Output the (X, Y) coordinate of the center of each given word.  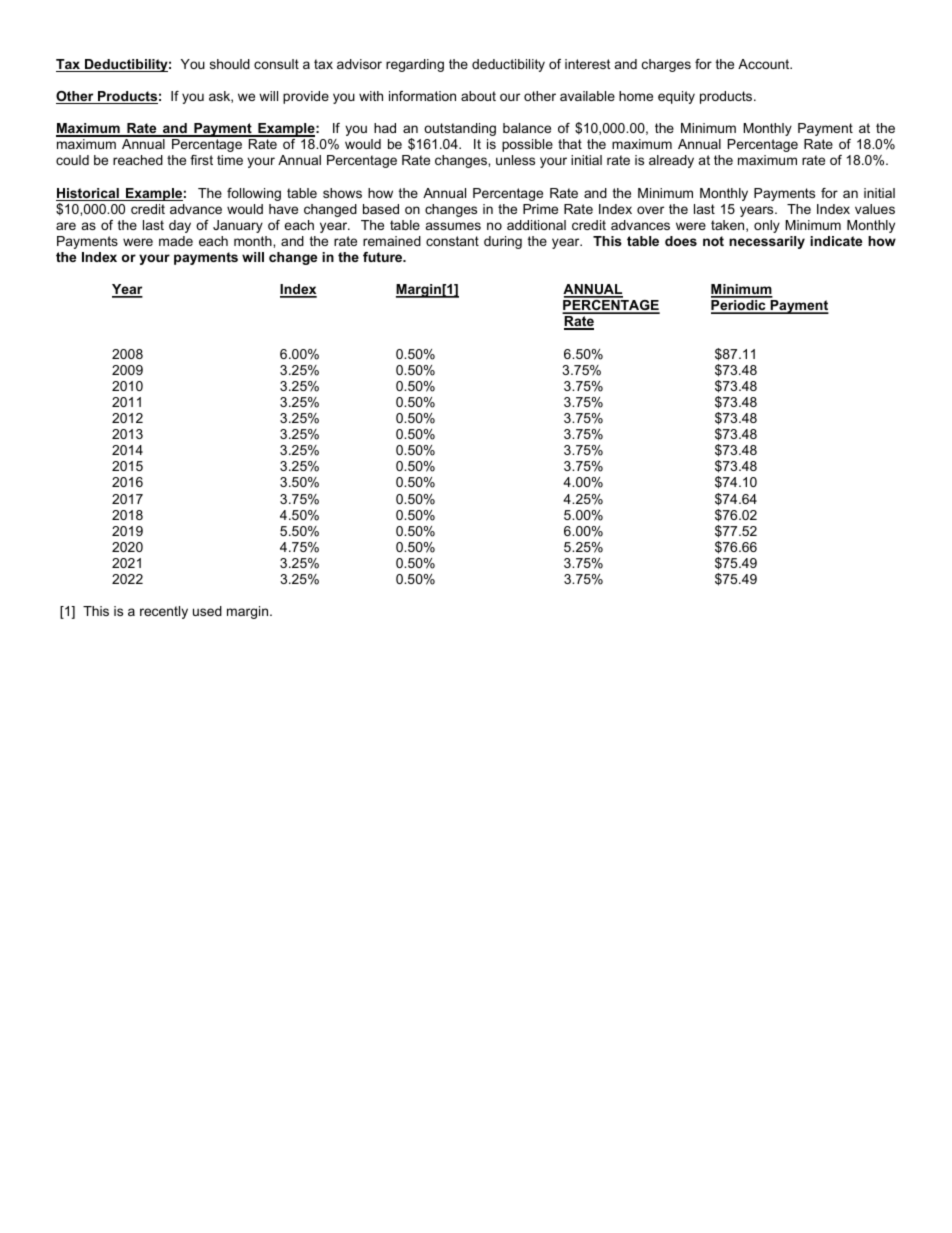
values (875, 209)
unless (515, 160)
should (230, 64)
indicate (836, 241)
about (478, 96)
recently (164, 612)
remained (392, 241)
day (180, 226)
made (176, 241)
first (201, 160)
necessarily (767, 242)
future (384, 257)
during (503, 242)
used (207, 611)
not (713, 241)
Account (765, 64)
